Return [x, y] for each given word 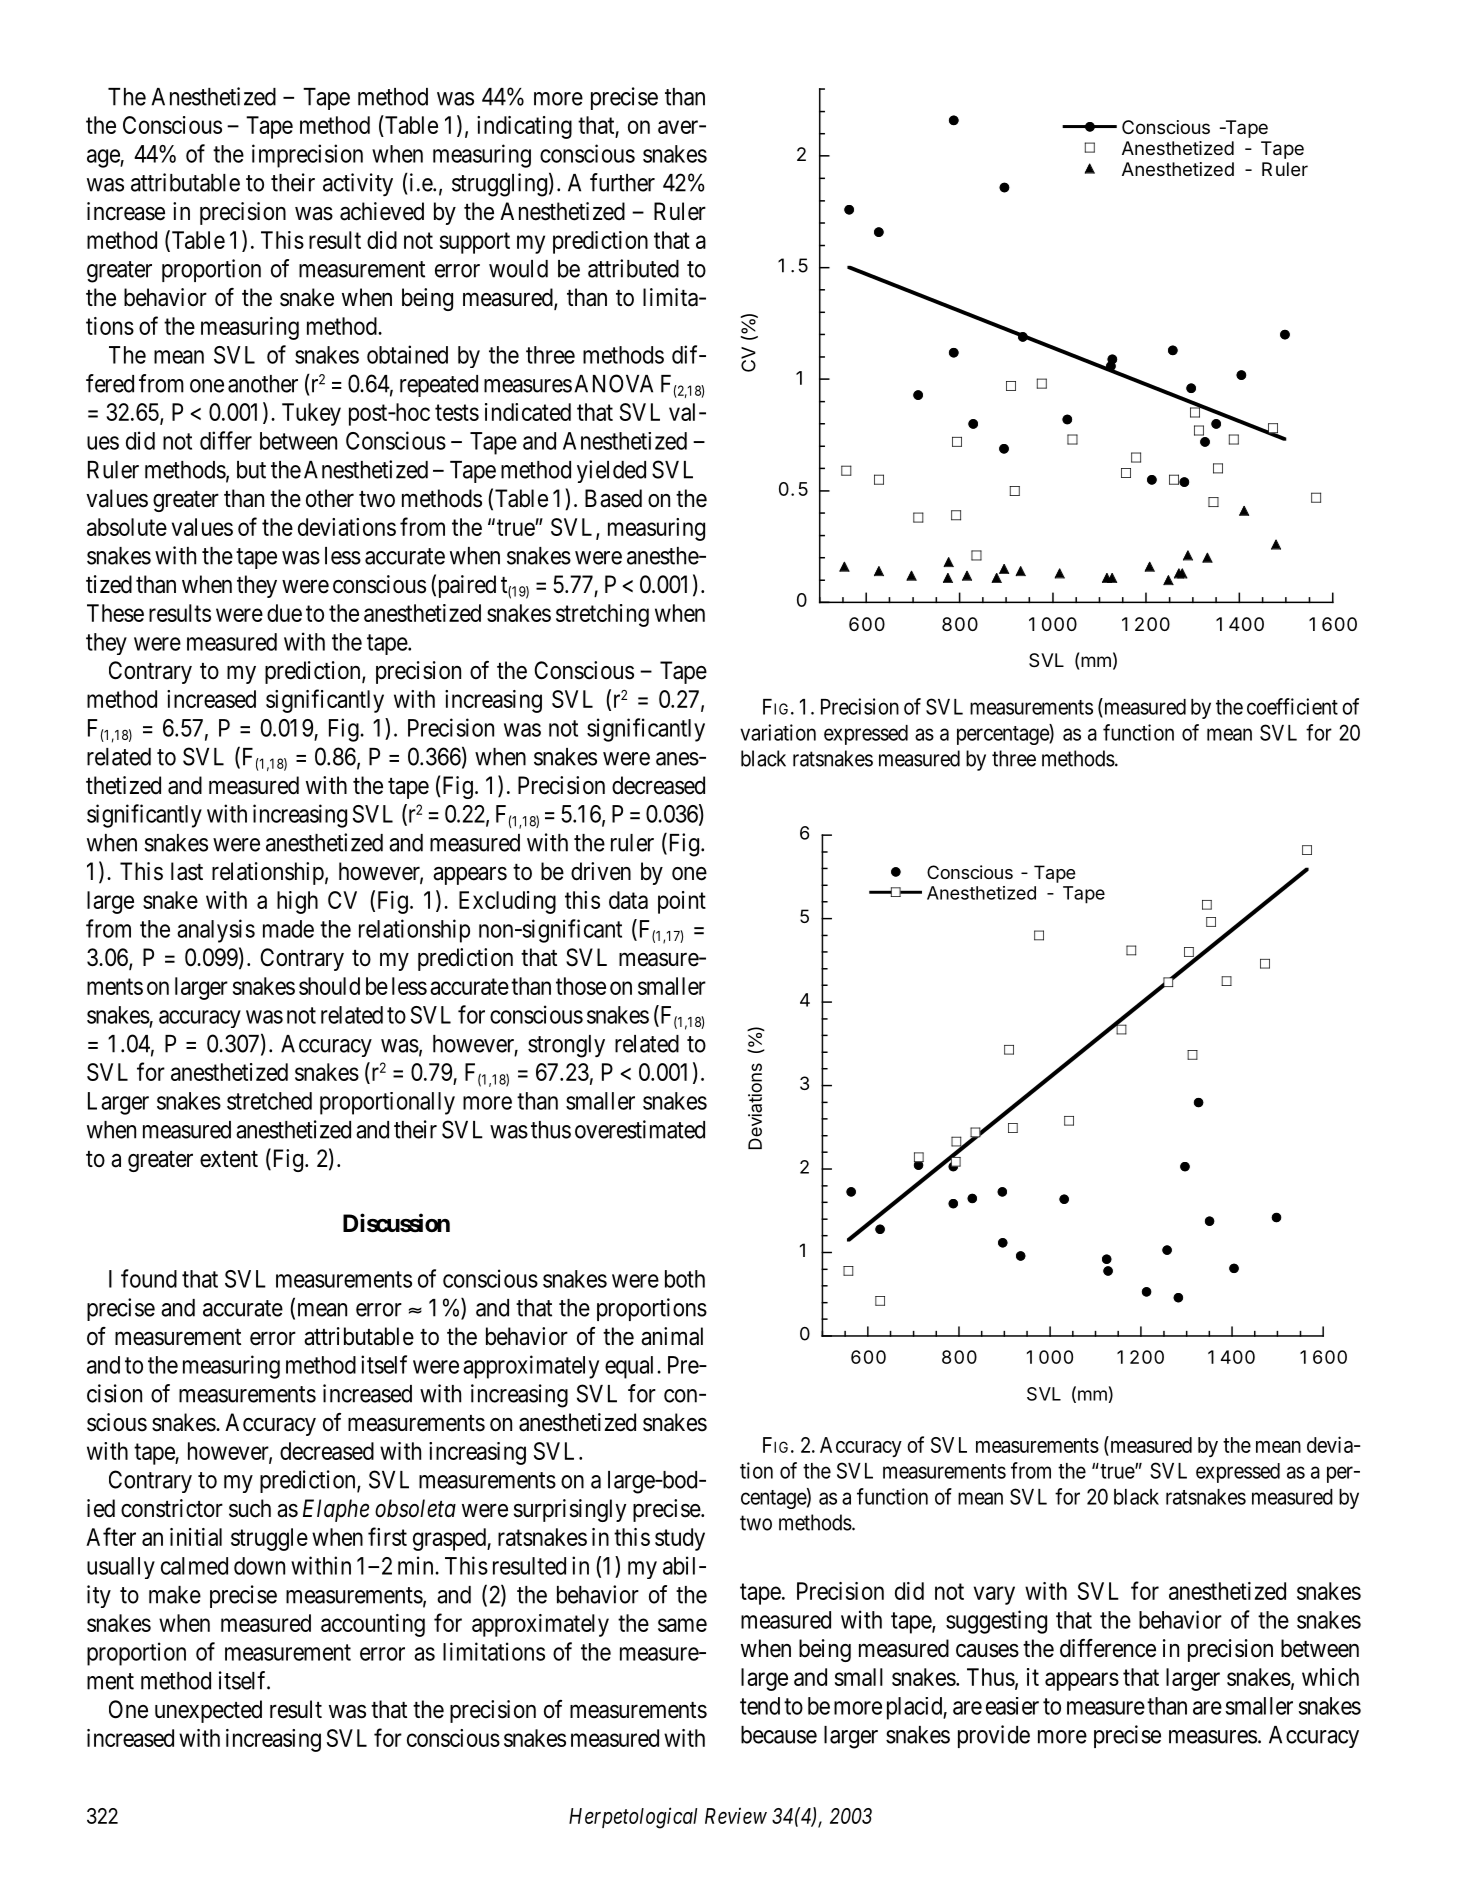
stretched [269, 1101]
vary [994, 1595]
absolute [127, 527]
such [250, 1508]
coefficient [1292, 706]
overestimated [640, 1129]
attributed [633, 268]
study [680, 1539]
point [682, 902]
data [628, 900]
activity [358, 184]
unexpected [208, 1711]
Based [613, 498]
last [187, 871]
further [622, 182]
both [685, 1279]
